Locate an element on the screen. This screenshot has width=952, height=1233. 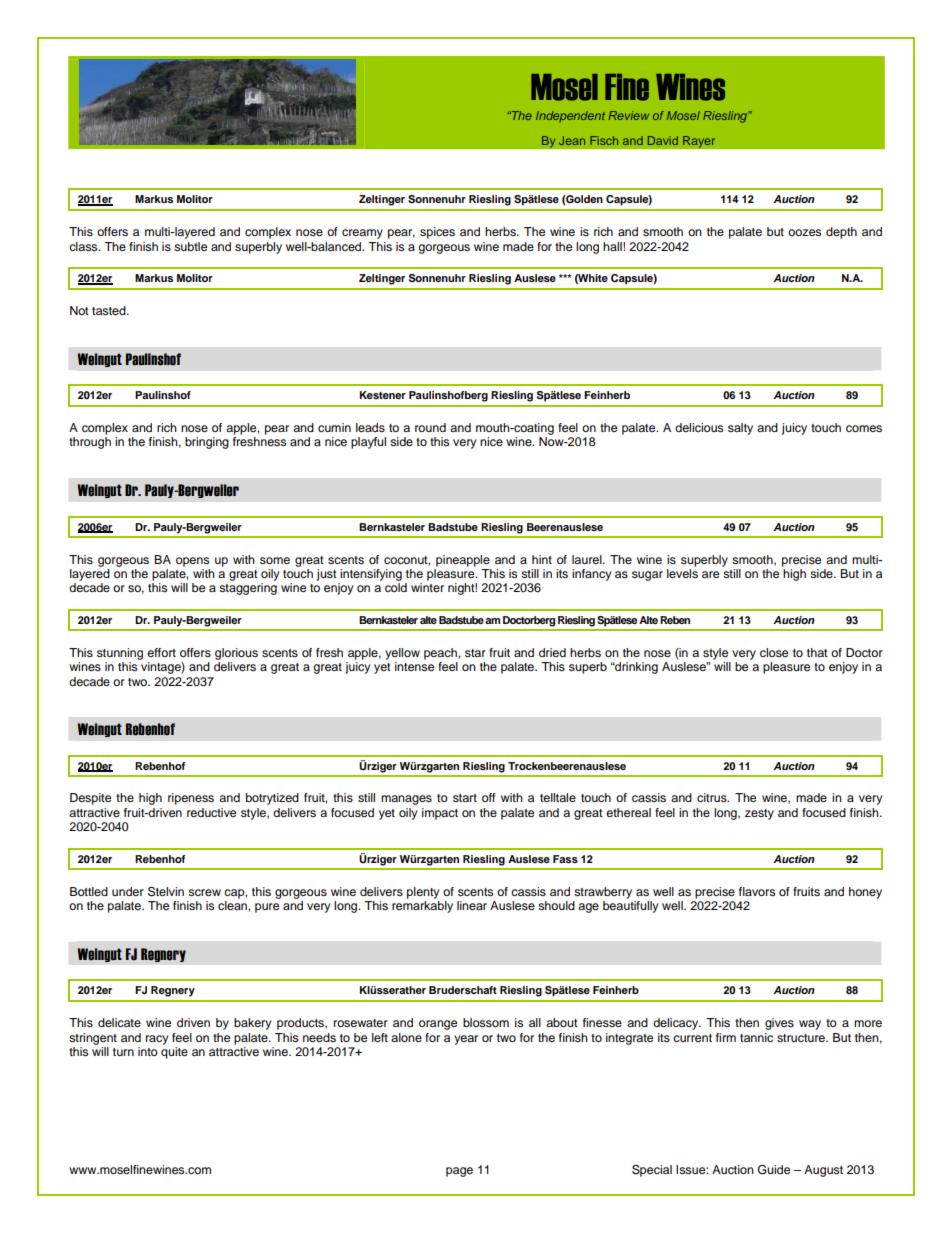
subtle is located at coordinates (190, 246).
